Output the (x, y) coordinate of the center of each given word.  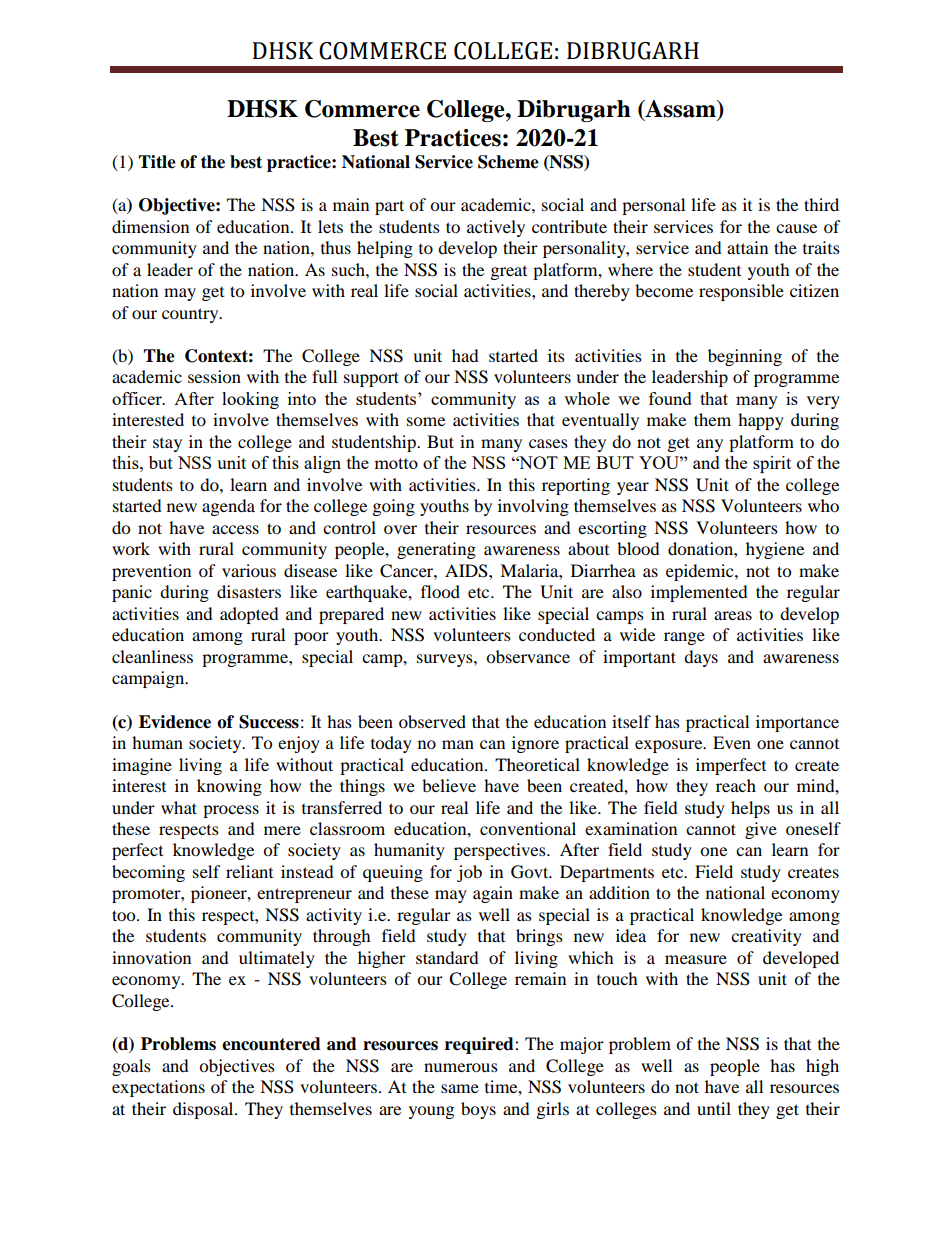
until (714, 1108)
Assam (680, 110)
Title (157, 162)
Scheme (508, 162)
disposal (204, 1110)
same (460, 1088)
